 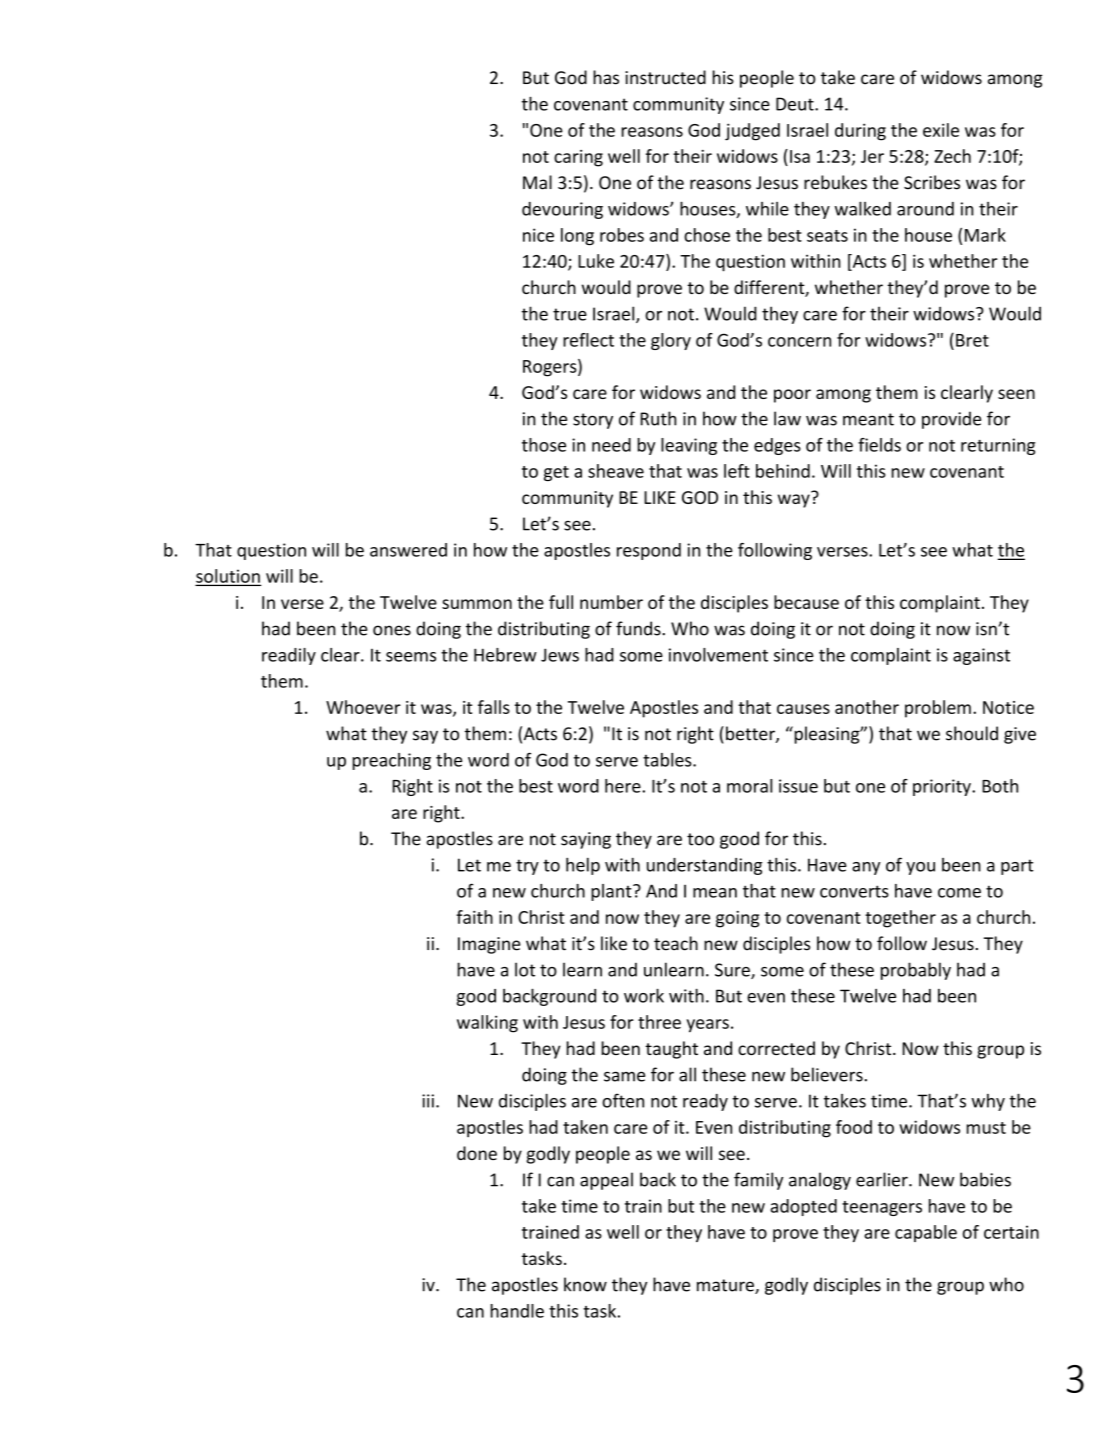 What do you see at coordinates (537, 182) in the image?
I see `Mal` at bounding box center [537, 182].
